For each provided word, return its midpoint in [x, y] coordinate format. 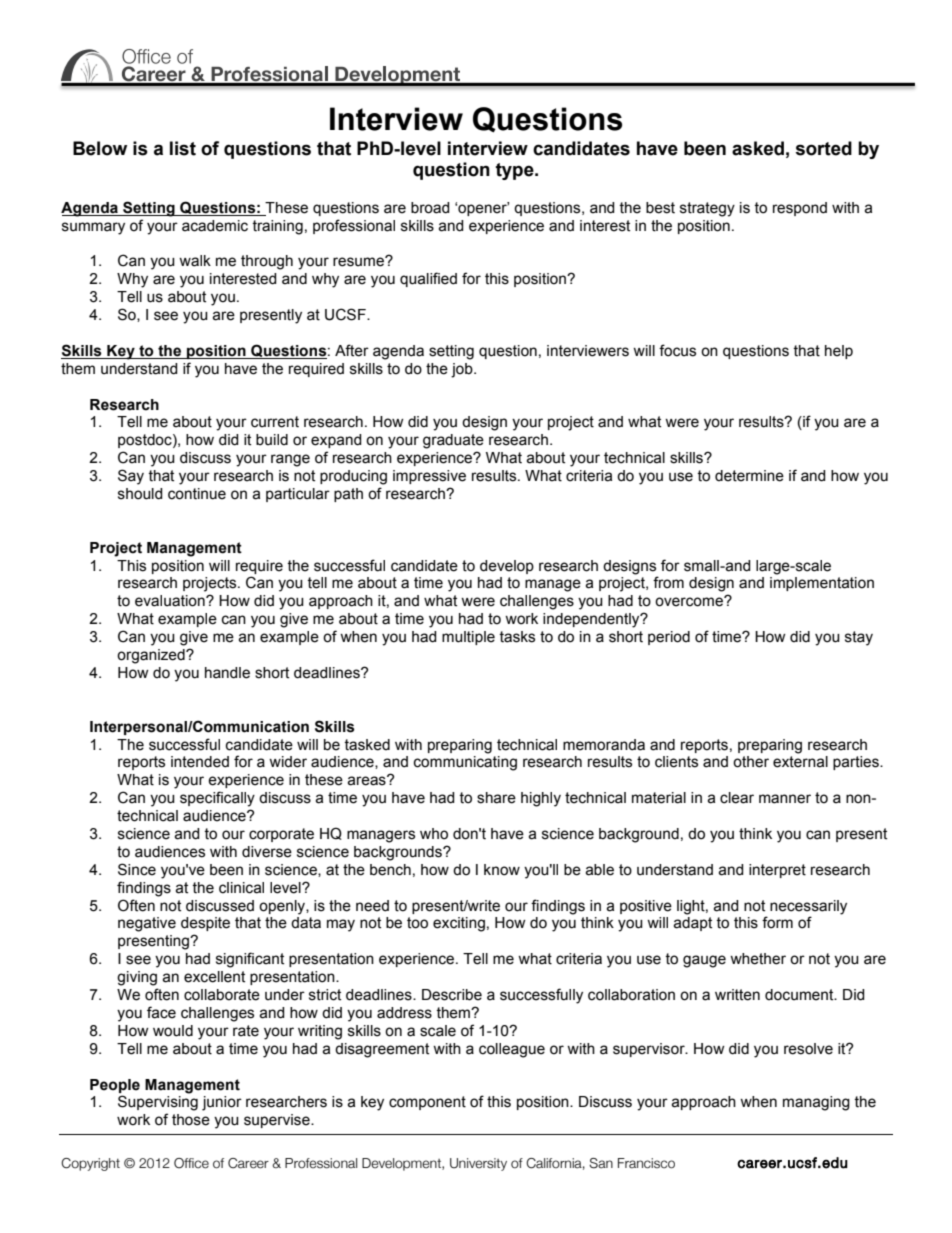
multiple [468, 638]
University [478, 1164]
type [516, 171]
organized [152, 656]
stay [859, 638]
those [191, 1120]
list [183, 148]
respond [800, 209]
